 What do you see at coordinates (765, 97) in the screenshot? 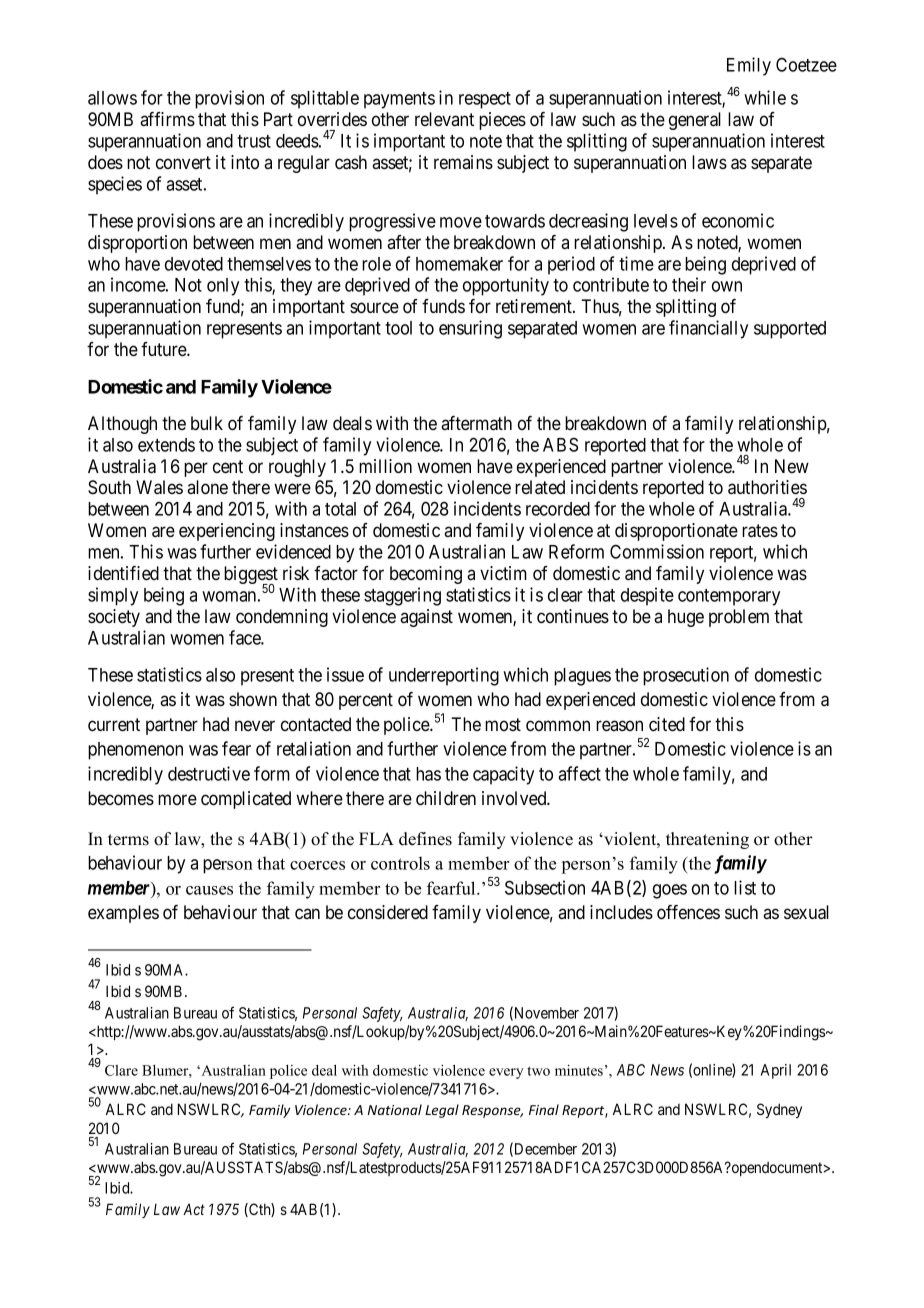
I see `while` at bounding box center [765, 97].
